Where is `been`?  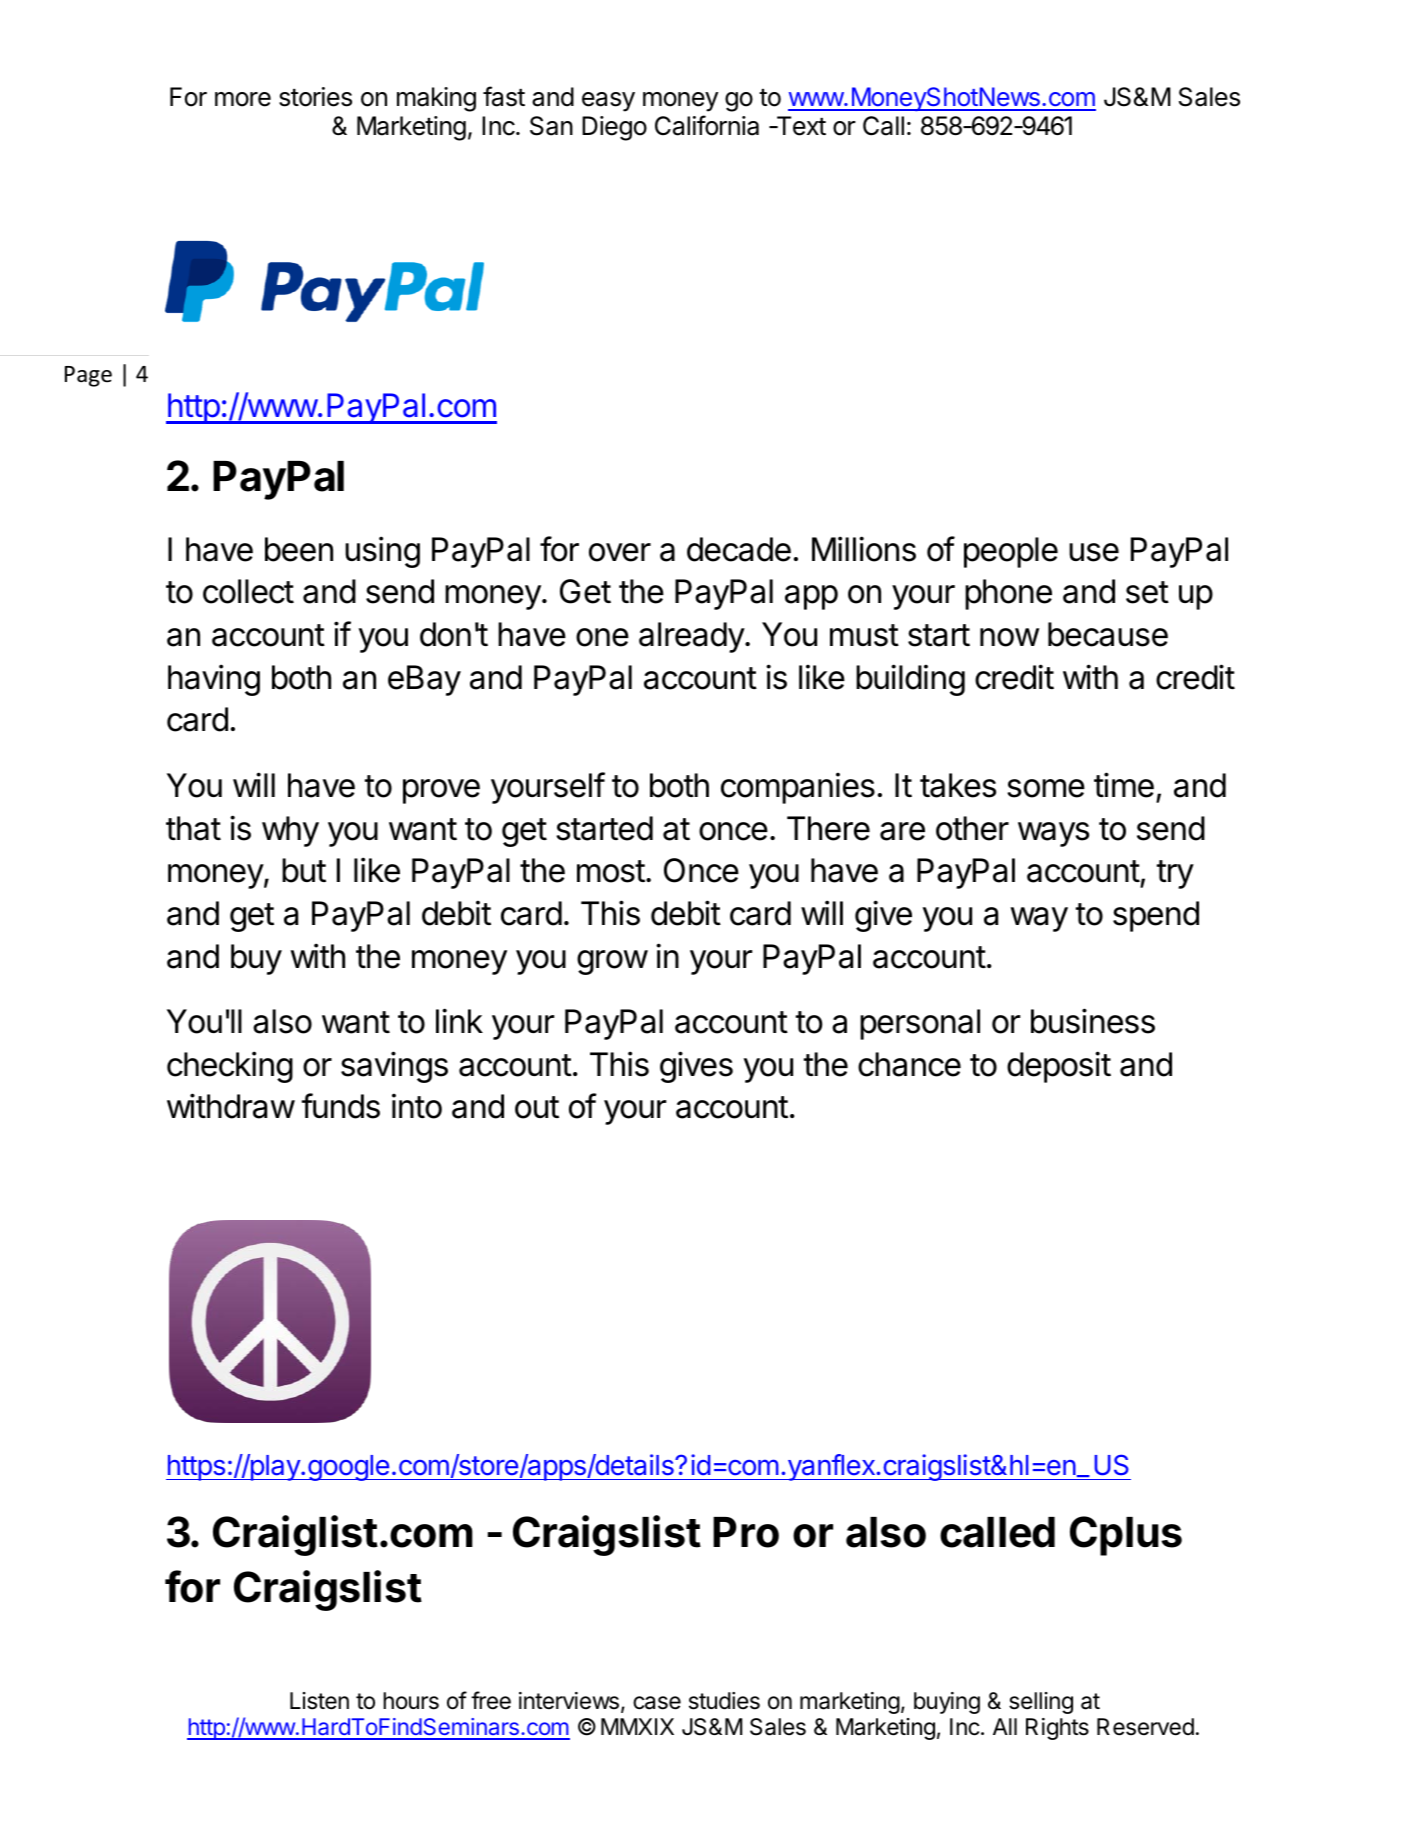
been is located at coordinates (299, 549).
